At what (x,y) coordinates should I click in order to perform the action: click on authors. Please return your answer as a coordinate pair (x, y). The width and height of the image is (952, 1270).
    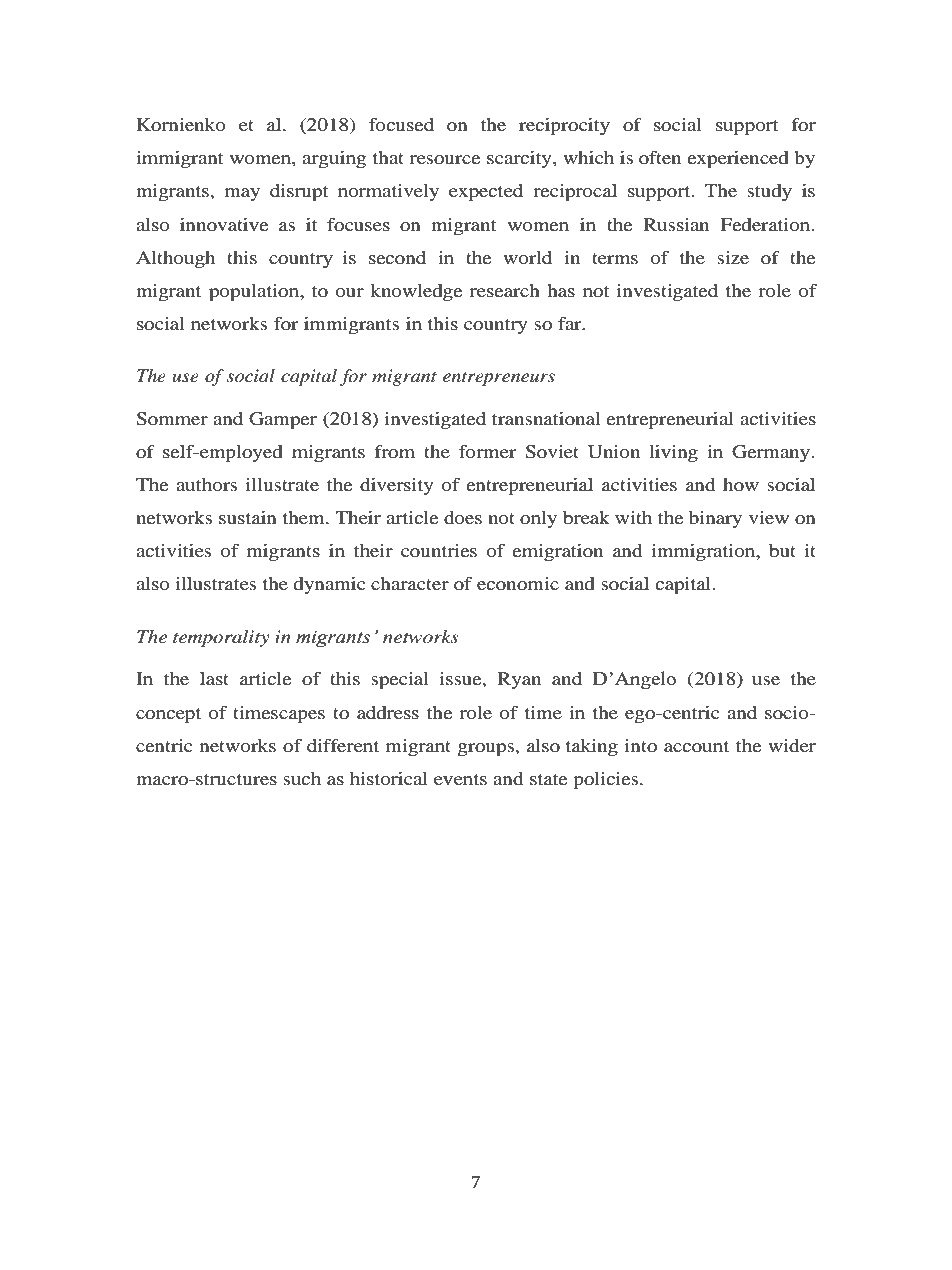
    Looking at the image, I should click on (206, 484).
